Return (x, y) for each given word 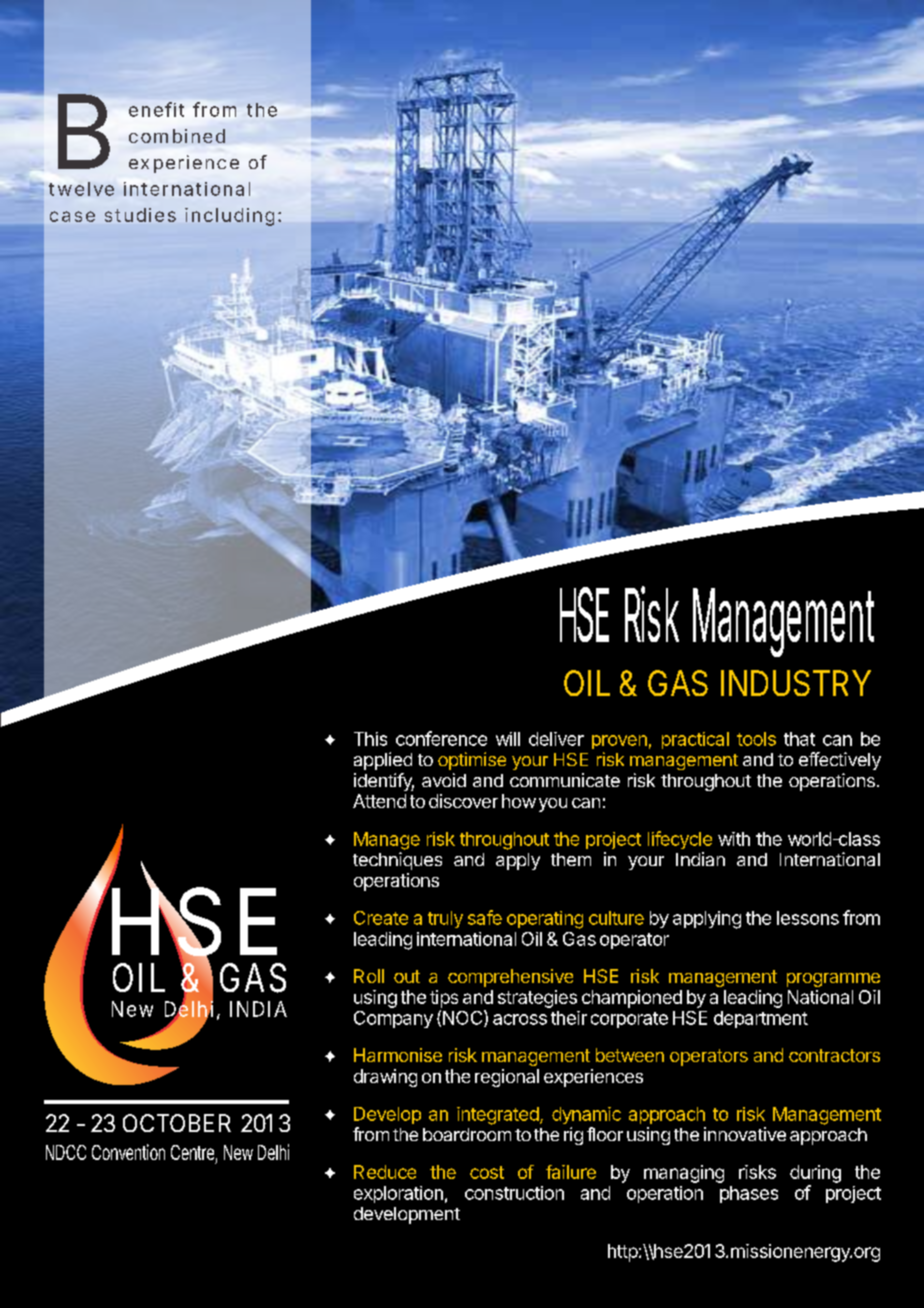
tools (756, 739)
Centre (192, 1152)
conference (441, 738)
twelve (81, 189)
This (370, 739)
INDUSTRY (796, 683)
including (229, 217)
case (72, 216)
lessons (808, 918)
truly (445, 919)
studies (140, 215)
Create (381, 918)
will (508, 739)
